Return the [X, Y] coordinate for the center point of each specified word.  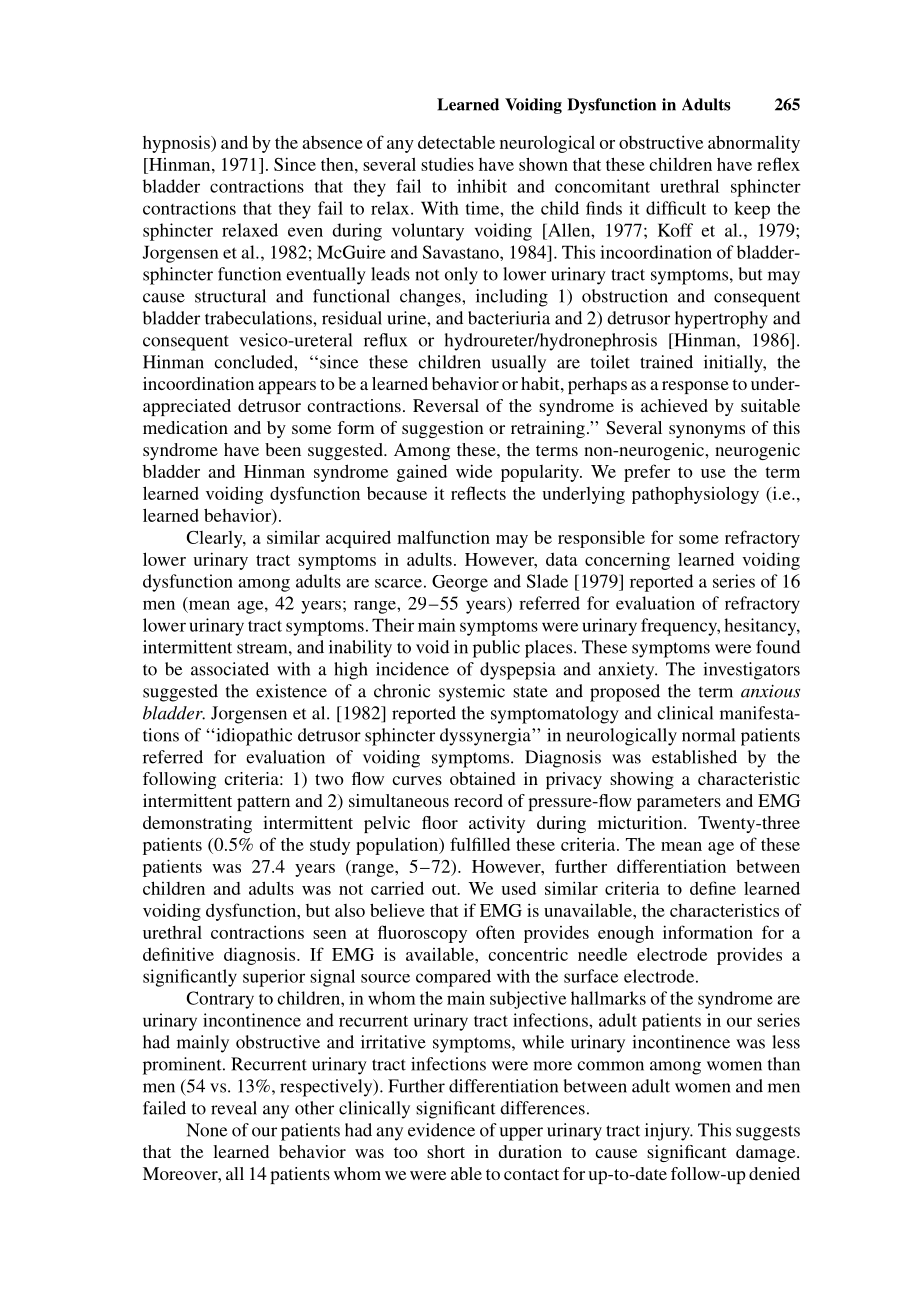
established [694, 757]
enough [626, 934]
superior [274, 978]
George [460, 583]
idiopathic [253, 737]
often [495, 932]
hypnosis [177, 144]
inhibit [482, 186]
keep [752, 210]
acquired [358, 539]
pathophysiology [695, 495]
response [695, 387]
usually [518, 364]
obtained [483, 778]
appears [287, 387]
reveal [234, 1108]
